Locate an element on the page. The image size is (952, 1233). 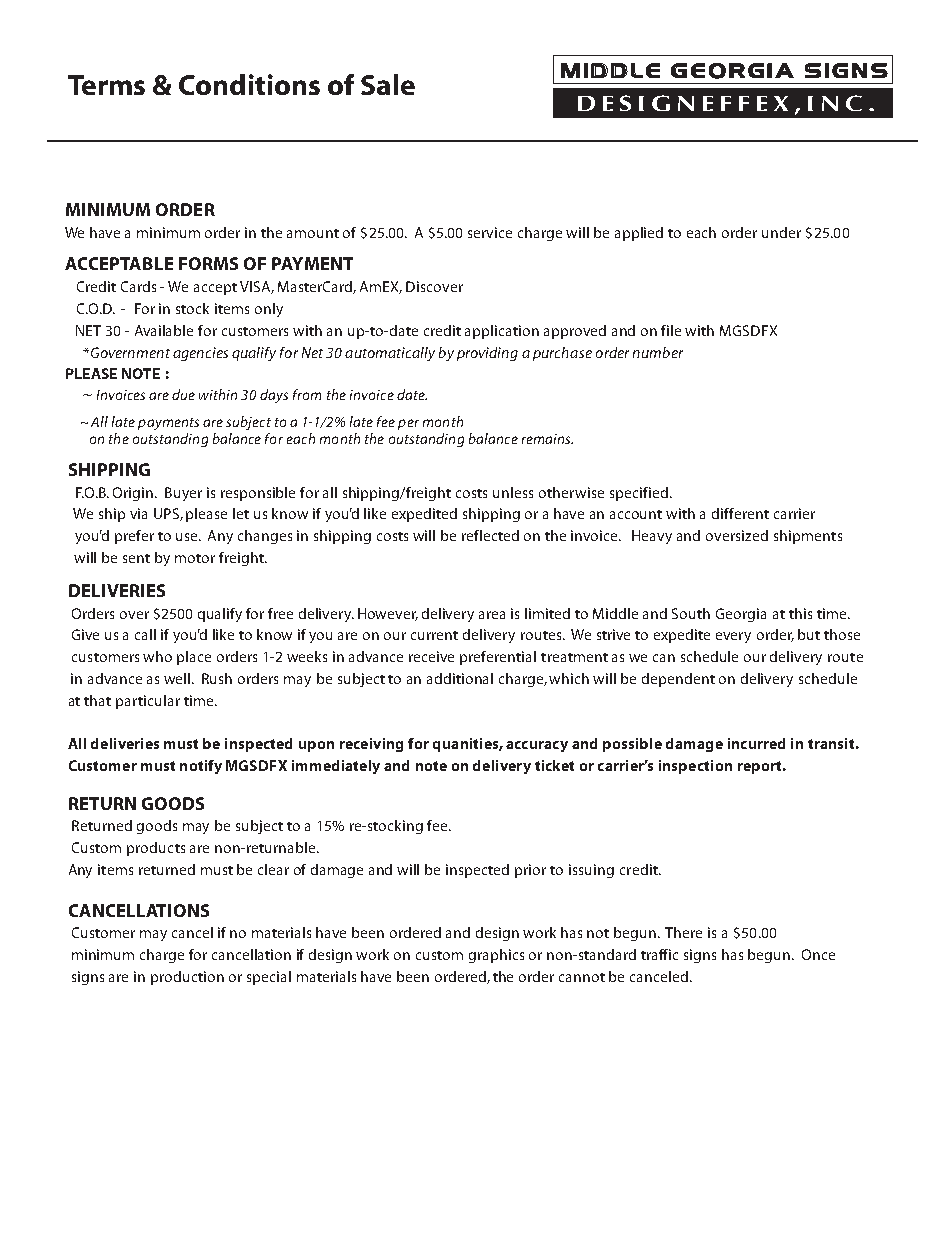
Once is located at coordinates (818, 954).
